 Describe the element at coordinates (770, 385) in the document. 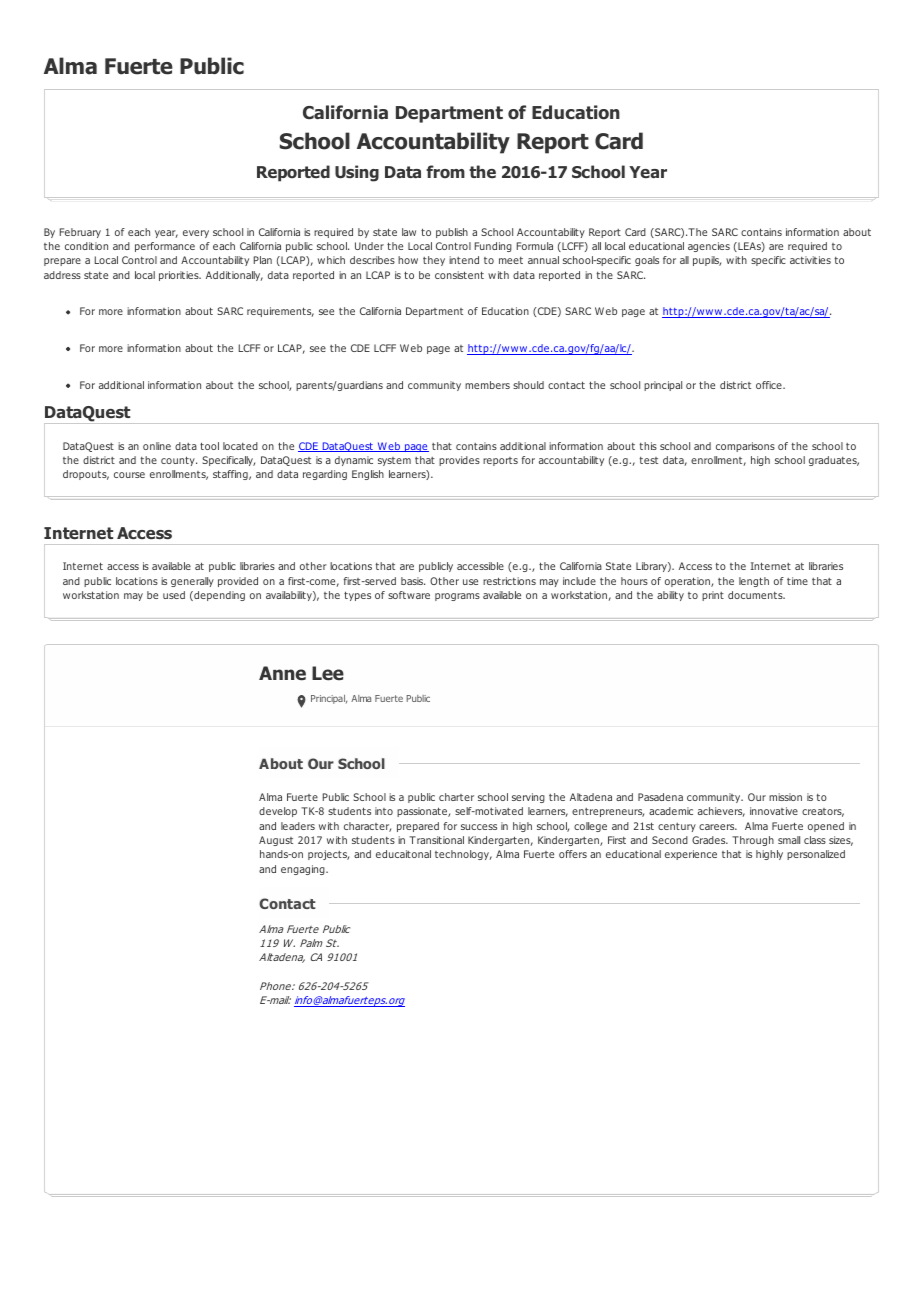

I see `office` at that location.
